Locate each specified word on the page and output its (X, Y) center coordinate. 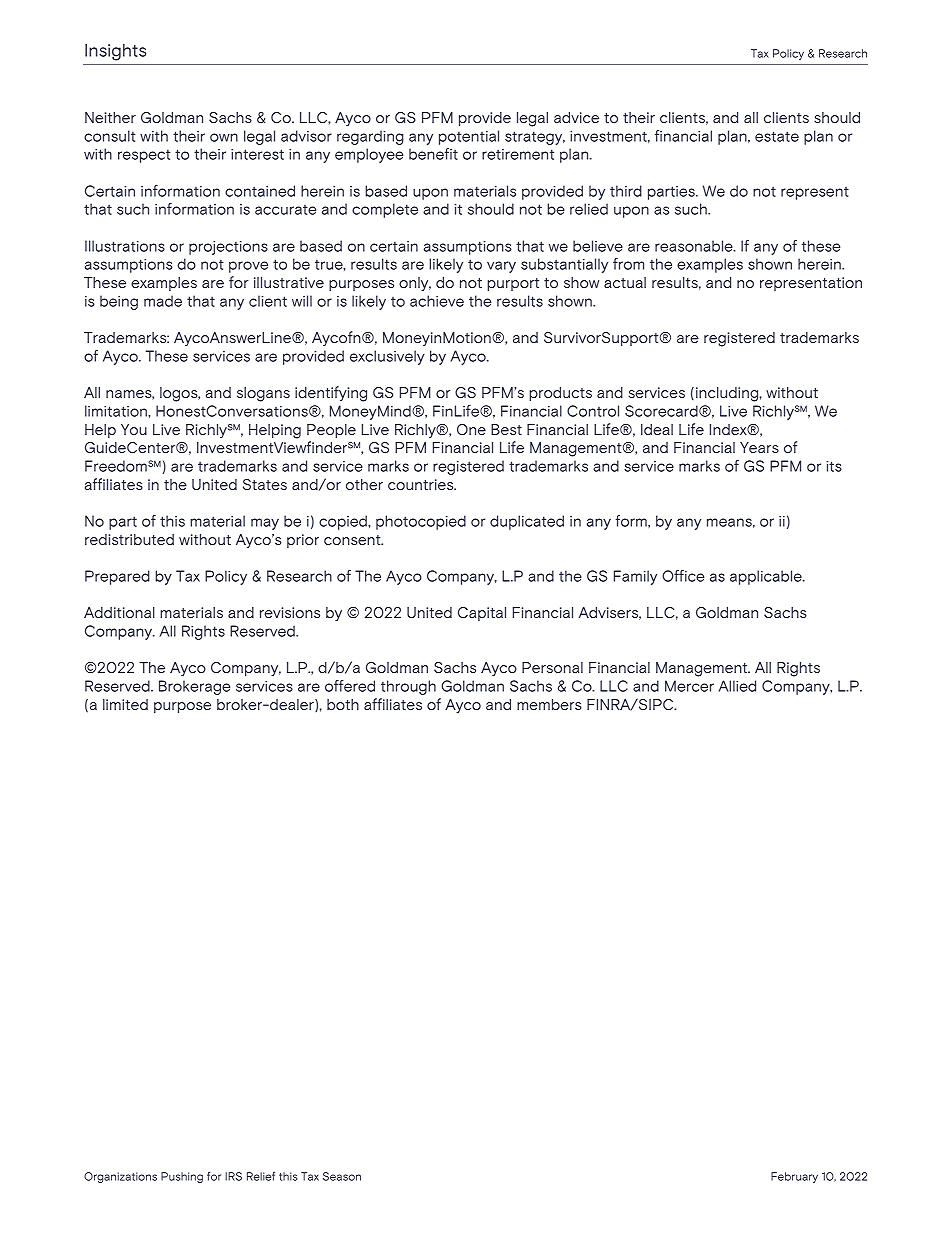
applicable (767, 577)
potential (469, 137)
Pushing (182, 1177)
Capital (482, 614)
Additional (119, 612)
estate (777, 136)
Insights (115, 52)
